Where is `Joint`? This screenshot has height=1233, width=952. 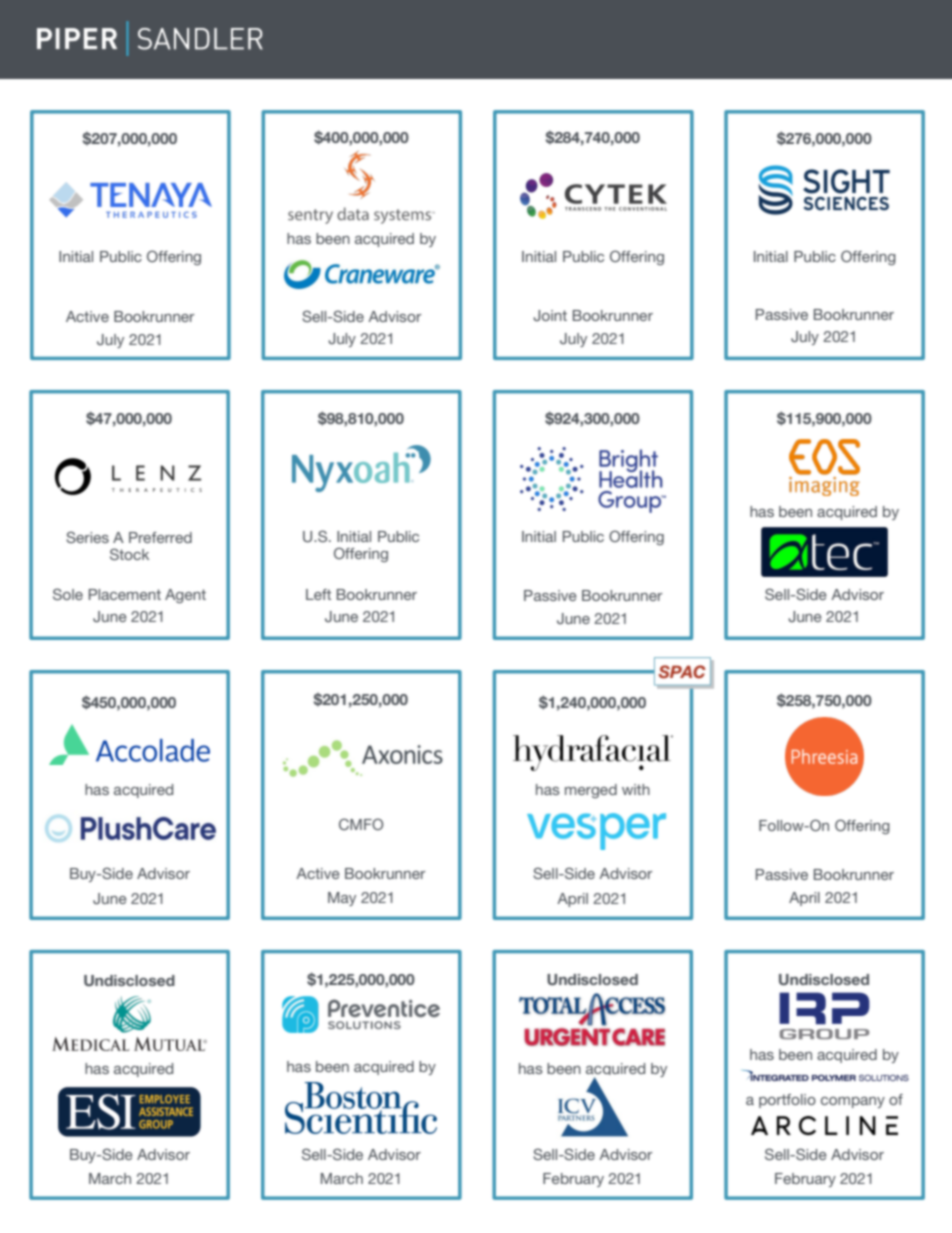 Joint is located at coordinates (550, 315).
